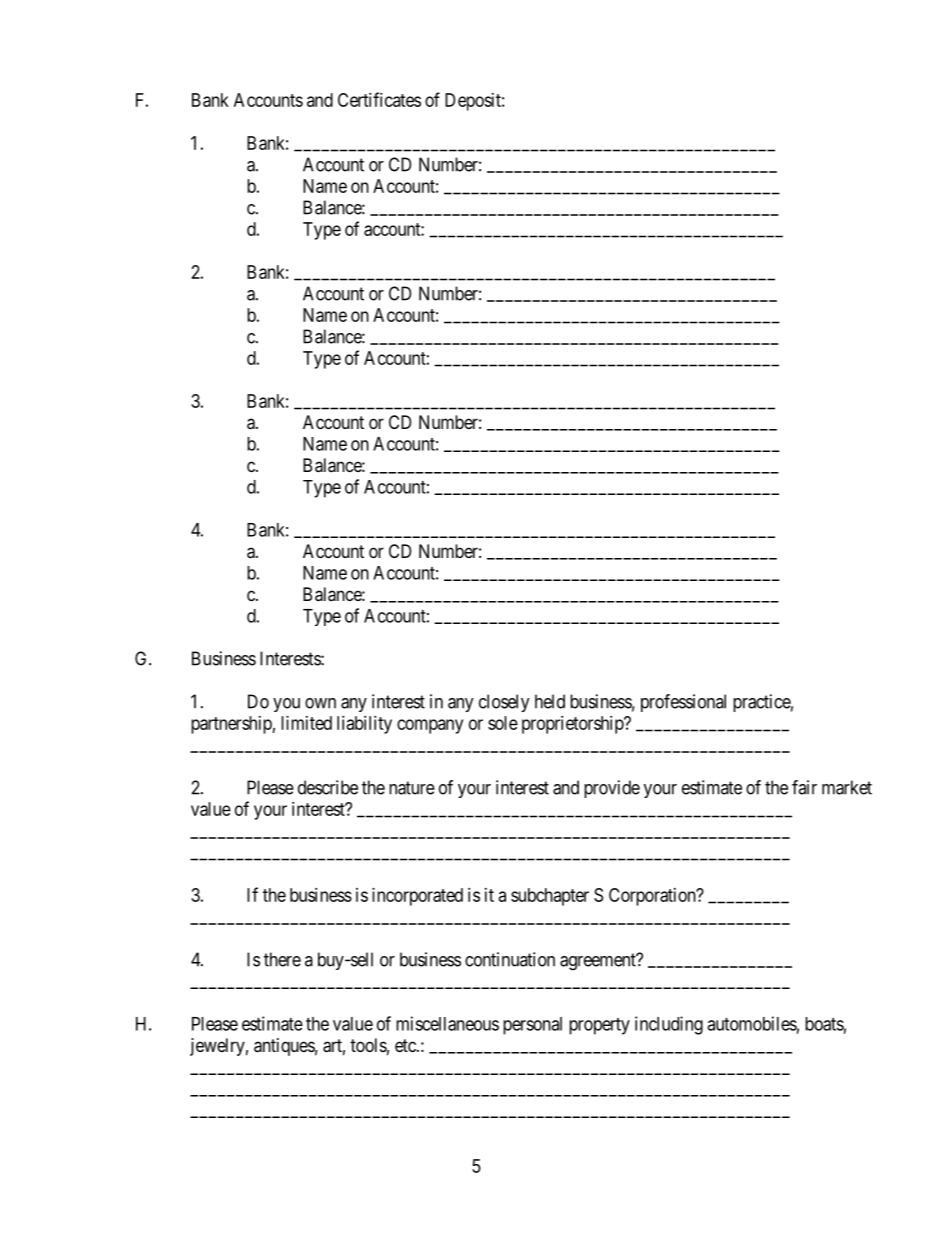 The image size is (952, 1233). Describe the element at coordinates (669, 1025) in the image. I see `including` at that location.
